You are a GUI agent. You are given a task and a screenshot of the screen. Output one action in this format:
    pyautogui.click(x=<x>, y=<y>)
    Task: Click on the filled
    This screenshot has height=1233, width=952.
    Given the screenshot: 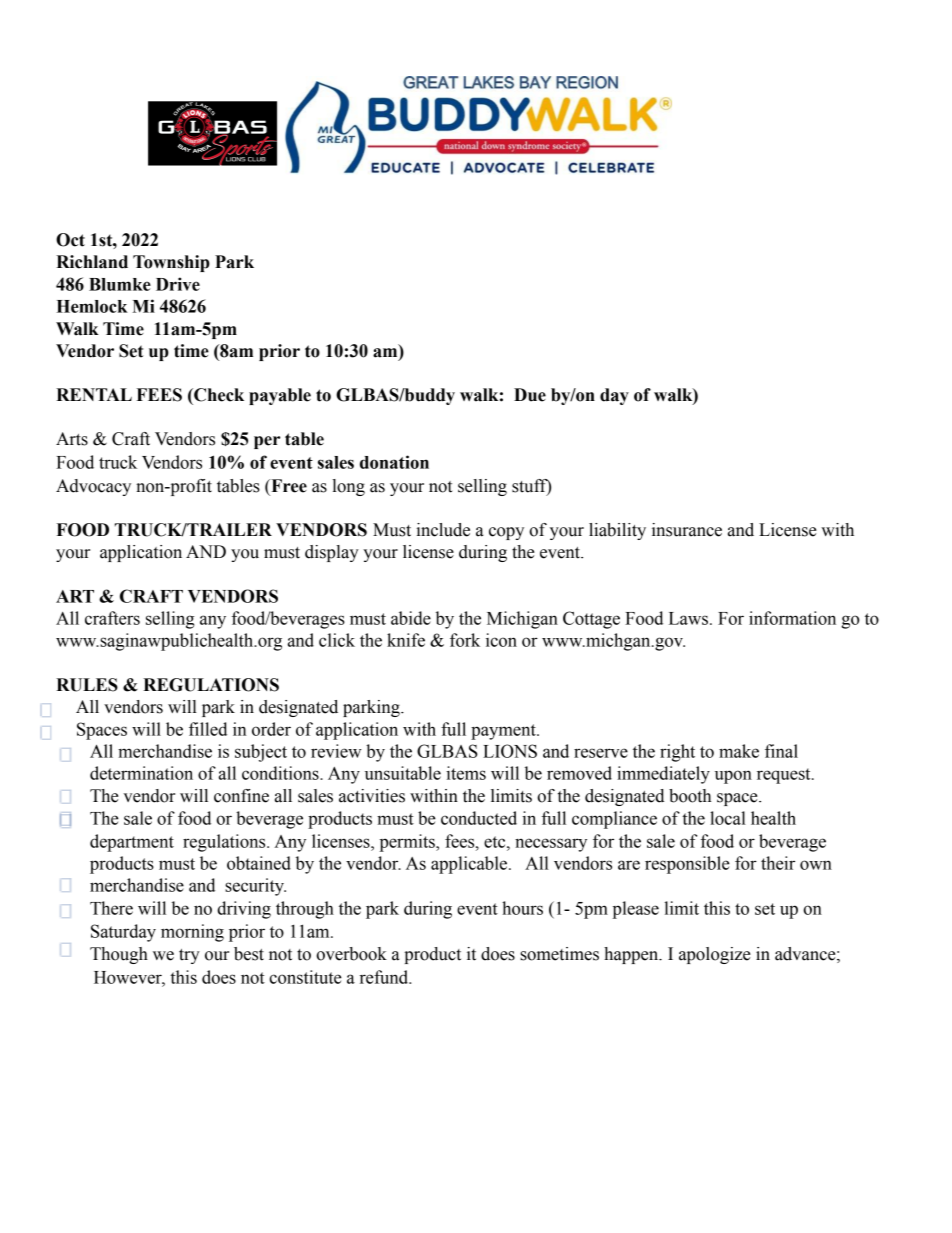 What is the action you would take?
    pyautogui.click(x=208, y=729)
